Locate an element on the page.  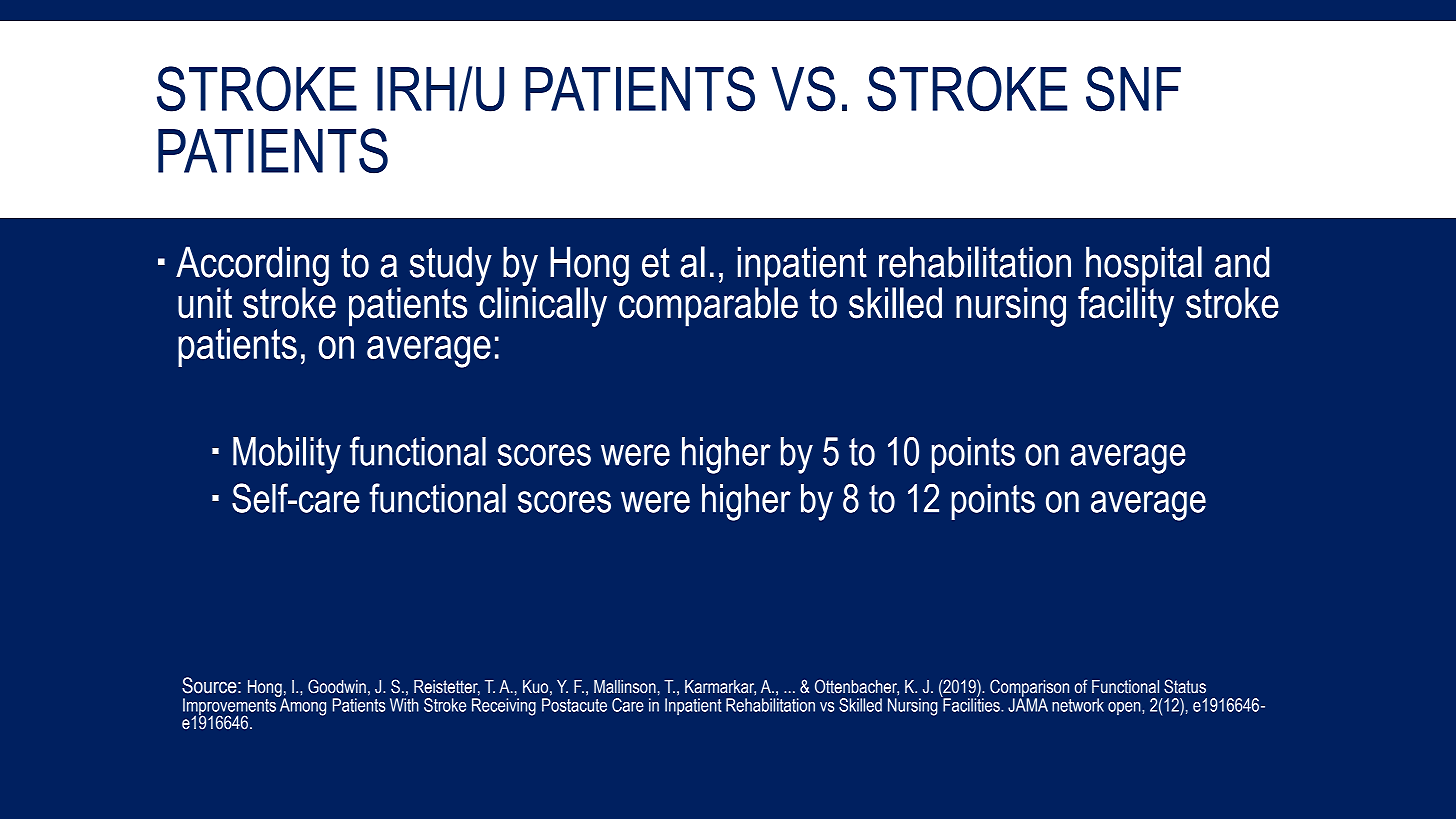
and is located at coordinates (1242, 262).
